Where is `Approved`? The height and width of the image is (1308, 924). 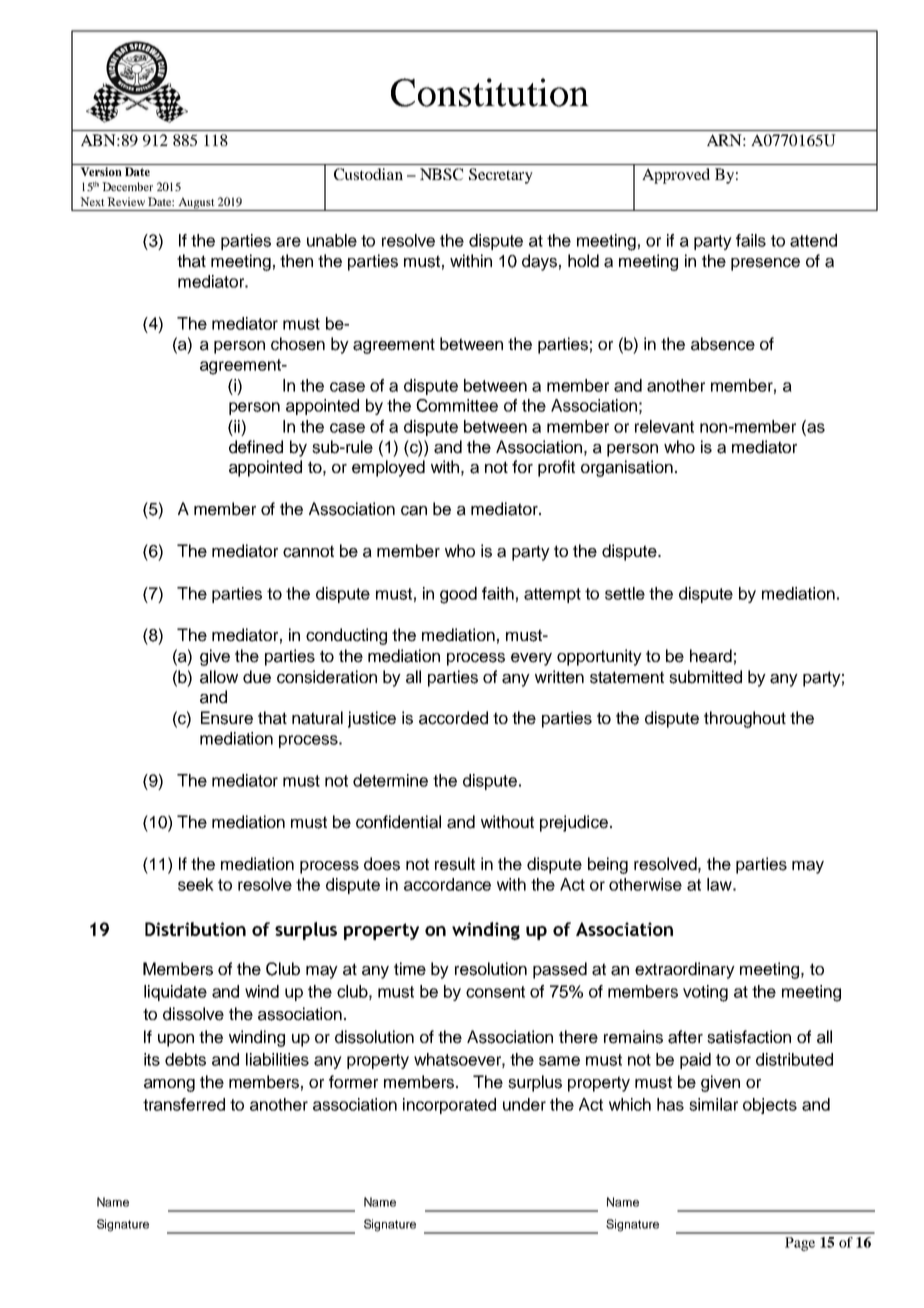
Approved is located at coordinates (676, 176).
